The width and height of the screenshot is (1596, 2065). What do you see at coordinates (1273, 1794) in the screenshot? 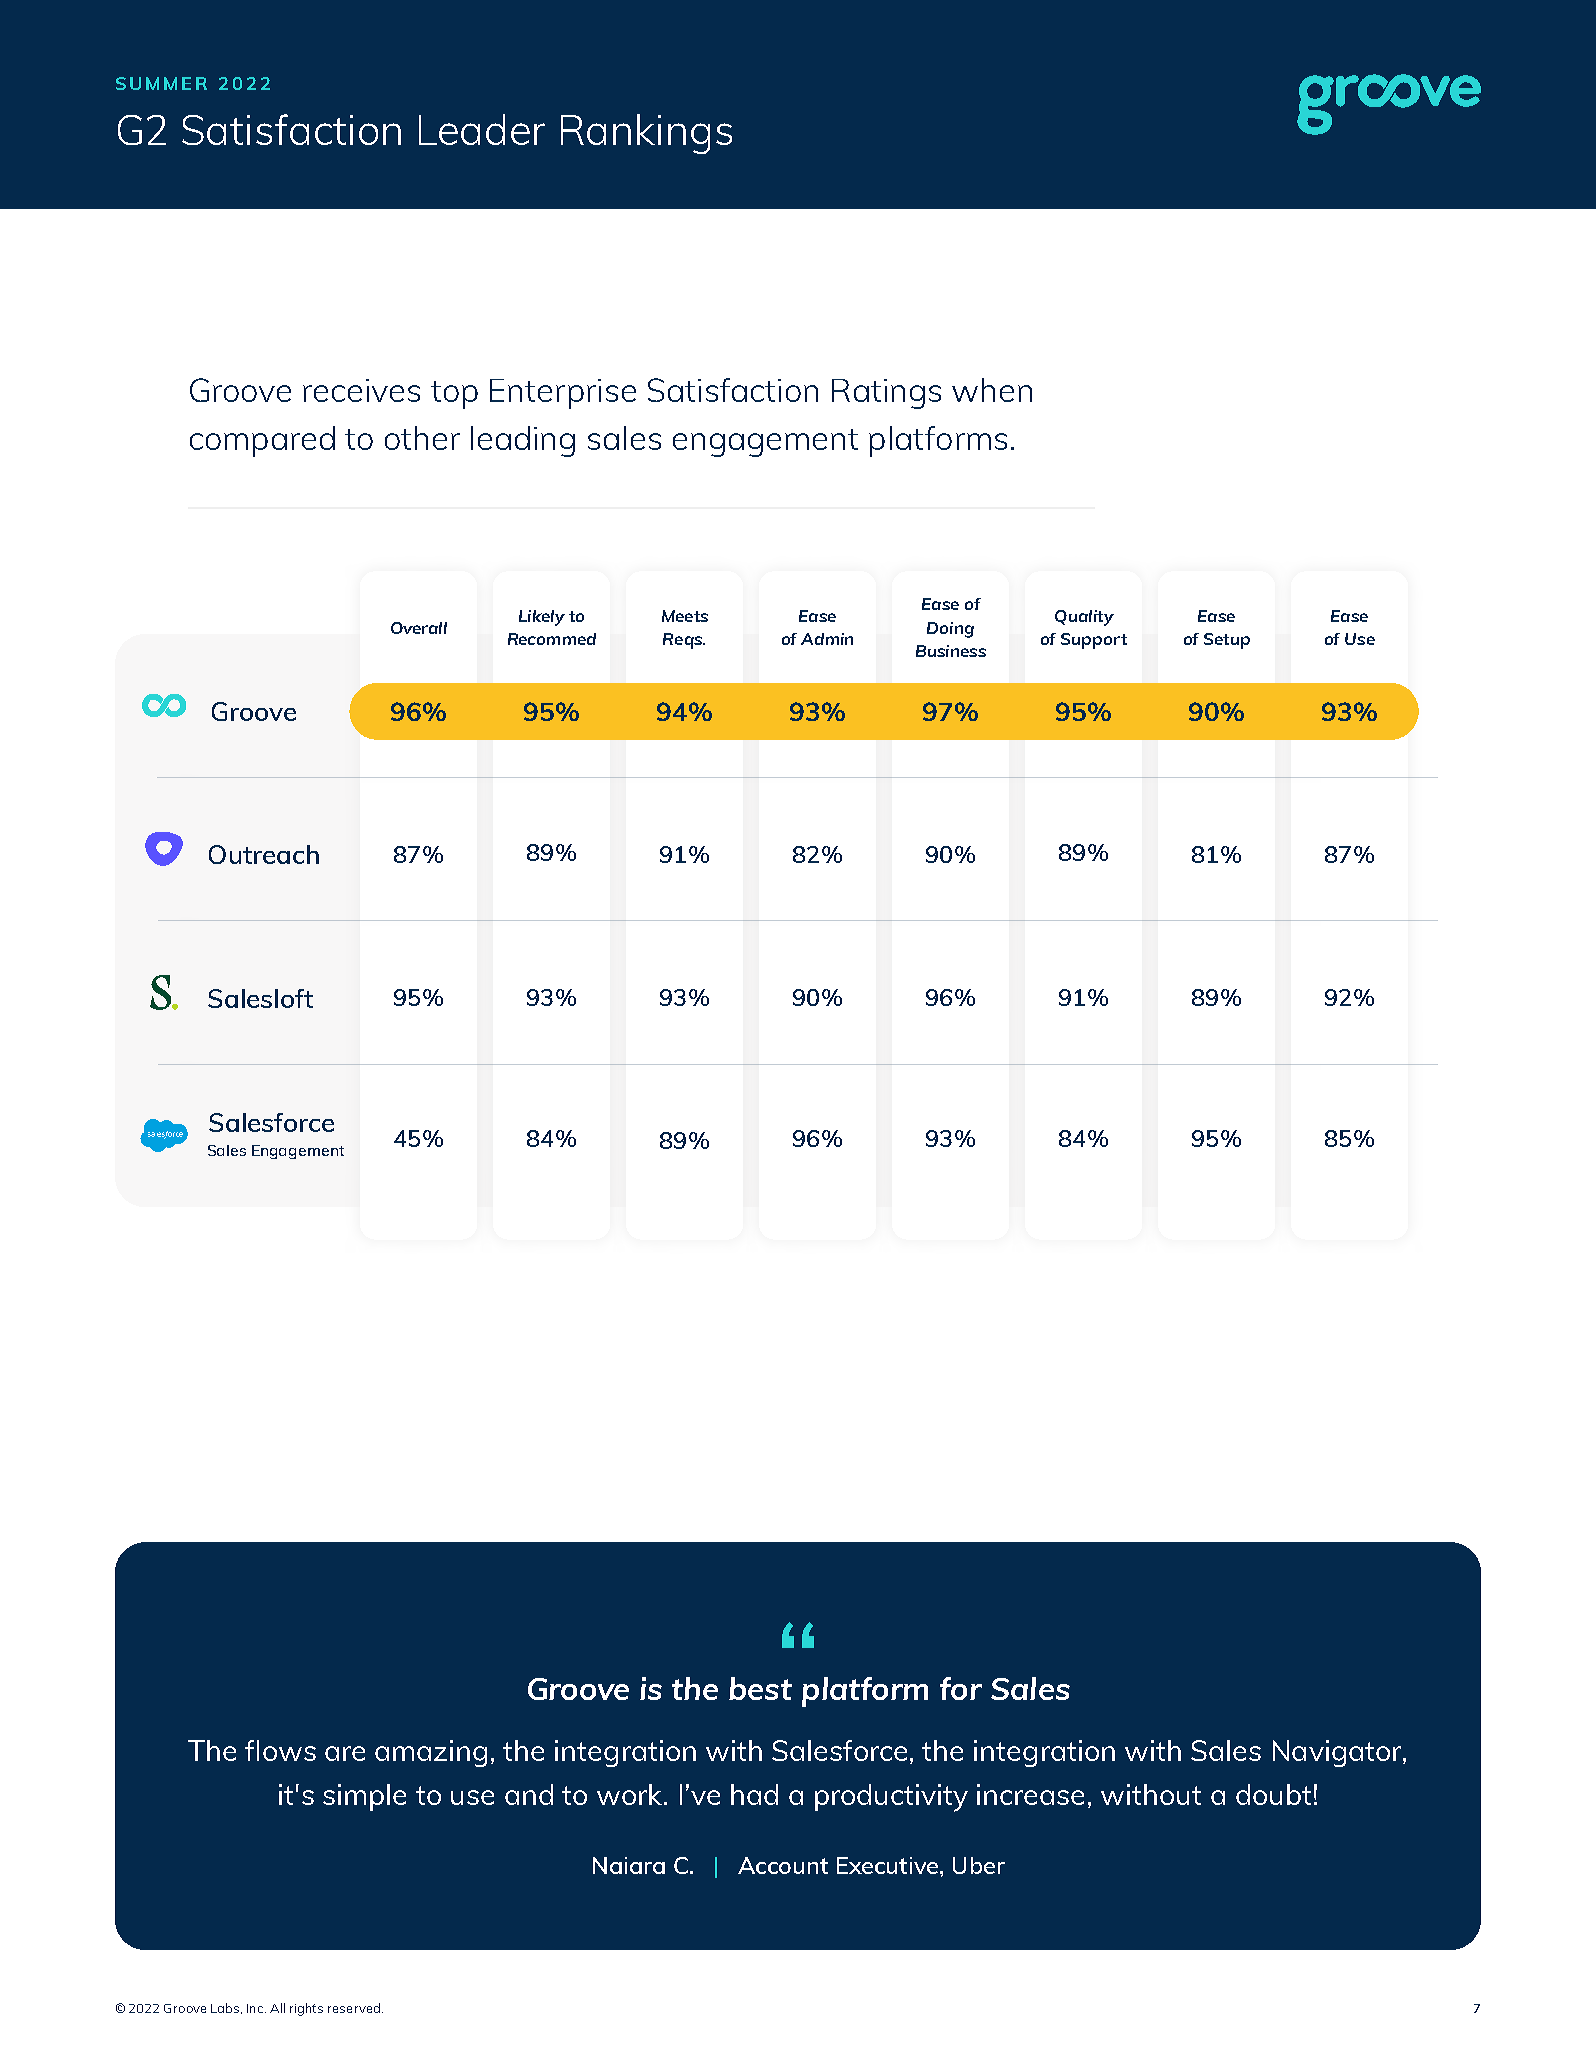
I see `doubt` at bounding box center [1273, 1794].
